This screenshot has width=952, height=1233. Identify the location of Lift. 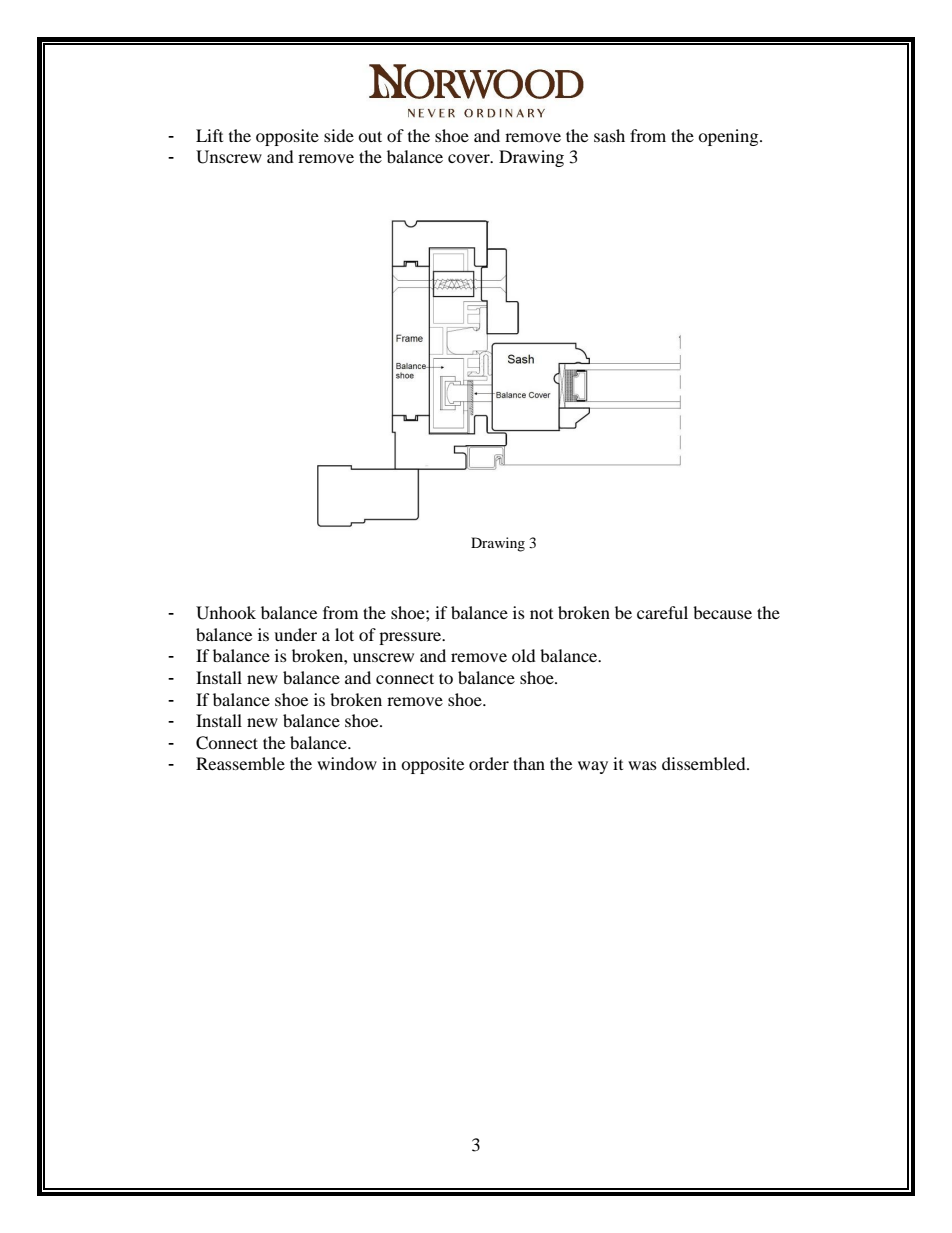
(209, 135).
